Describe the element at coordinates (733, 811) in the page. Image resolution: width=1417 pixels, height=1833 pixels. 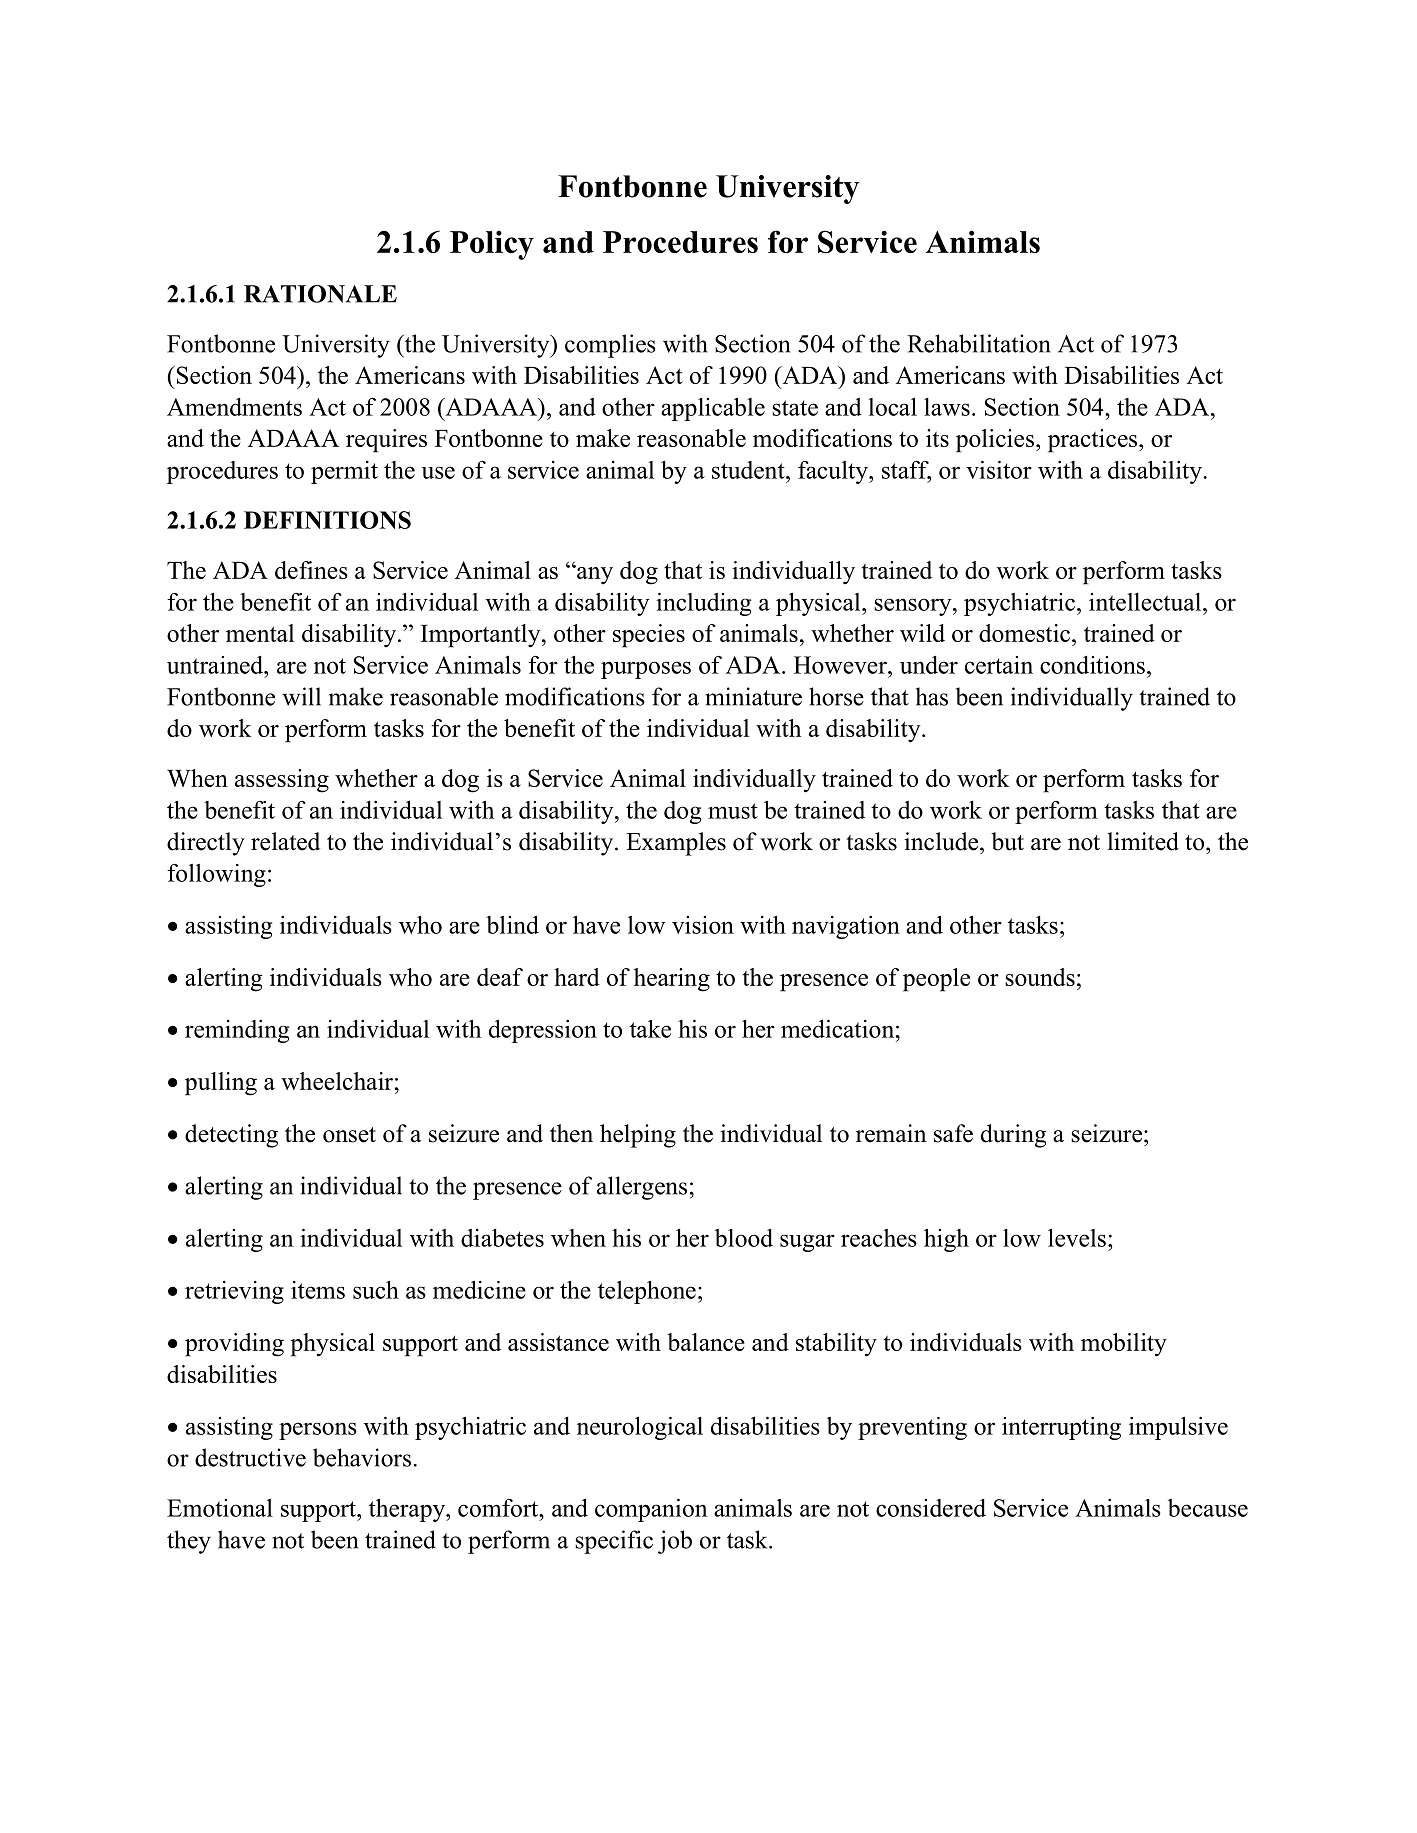
I see `must` at that location.
